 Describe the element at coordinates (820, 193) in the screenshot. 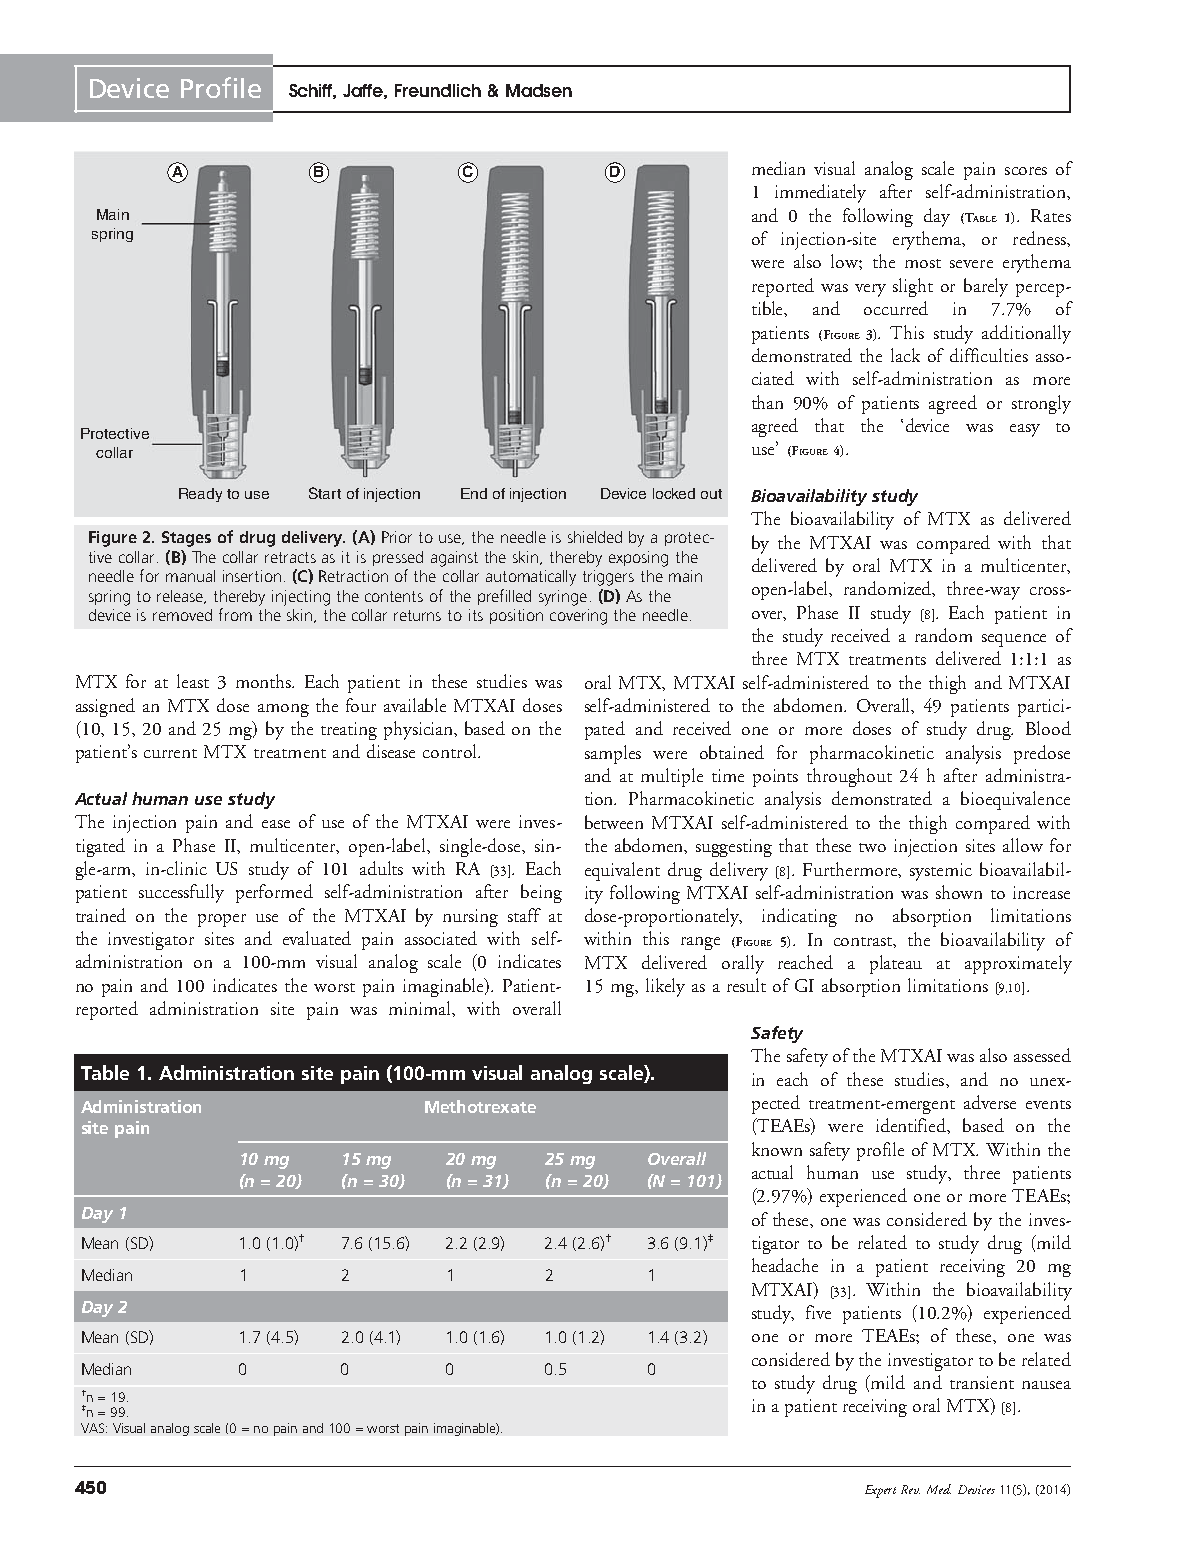

I see `immediately` at that location.
